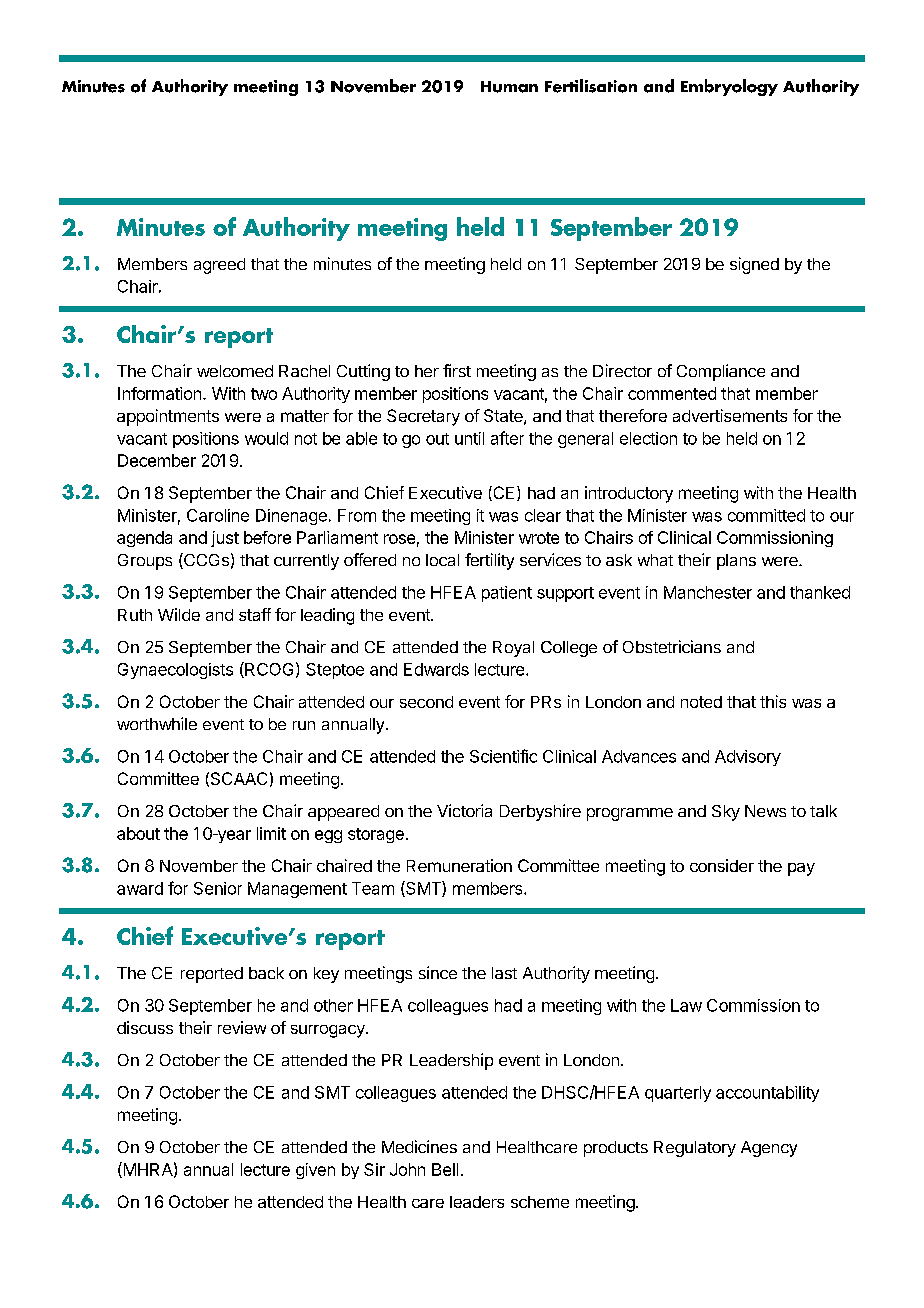  Describe the element at coordinates (235, 371) in the screenshot. I see `welcomed` at that location.
